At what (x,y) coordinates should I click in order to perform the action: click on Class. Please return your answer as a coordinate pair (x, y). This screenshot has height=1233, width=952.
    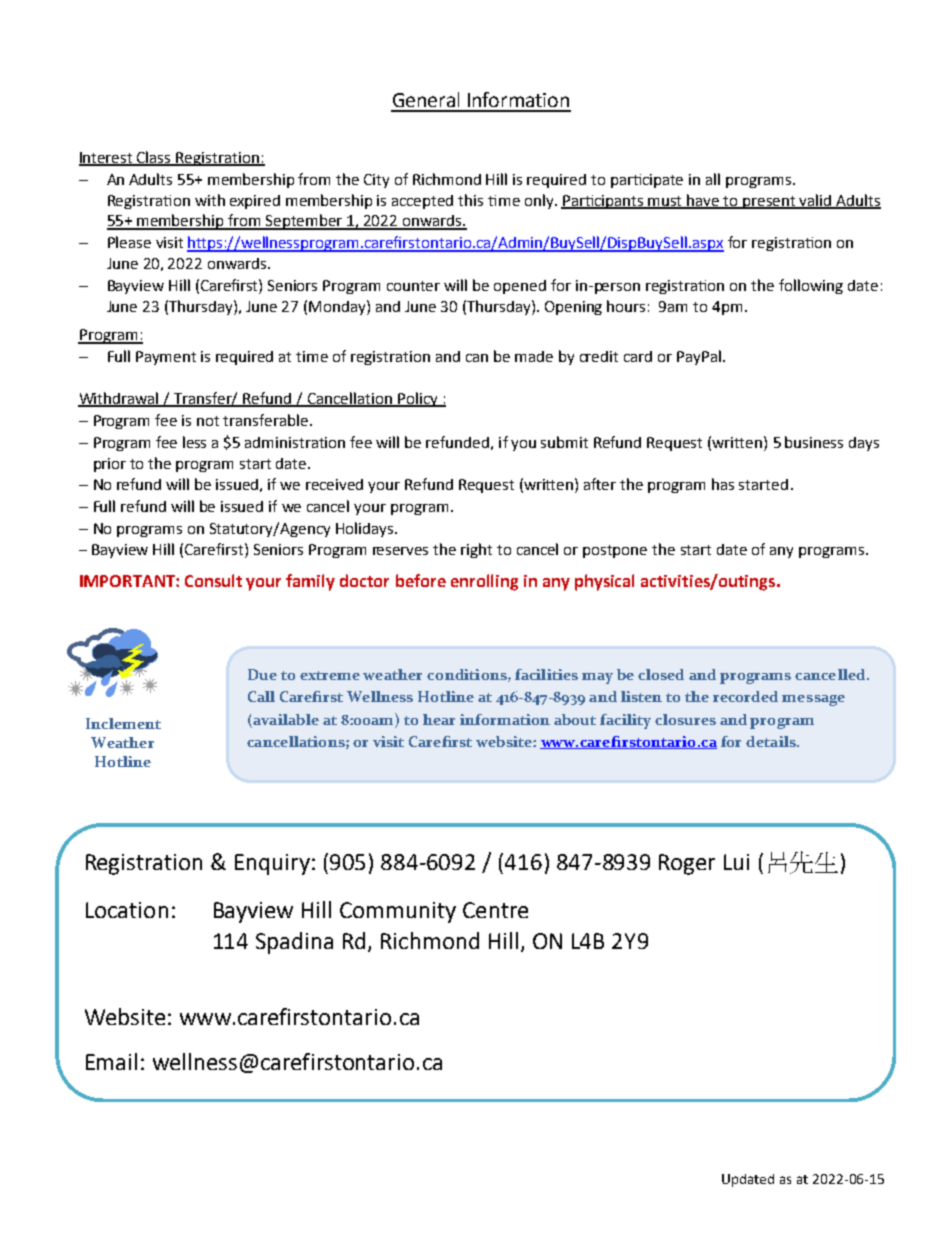
    Looking at the image, I should click on (154, 158).
